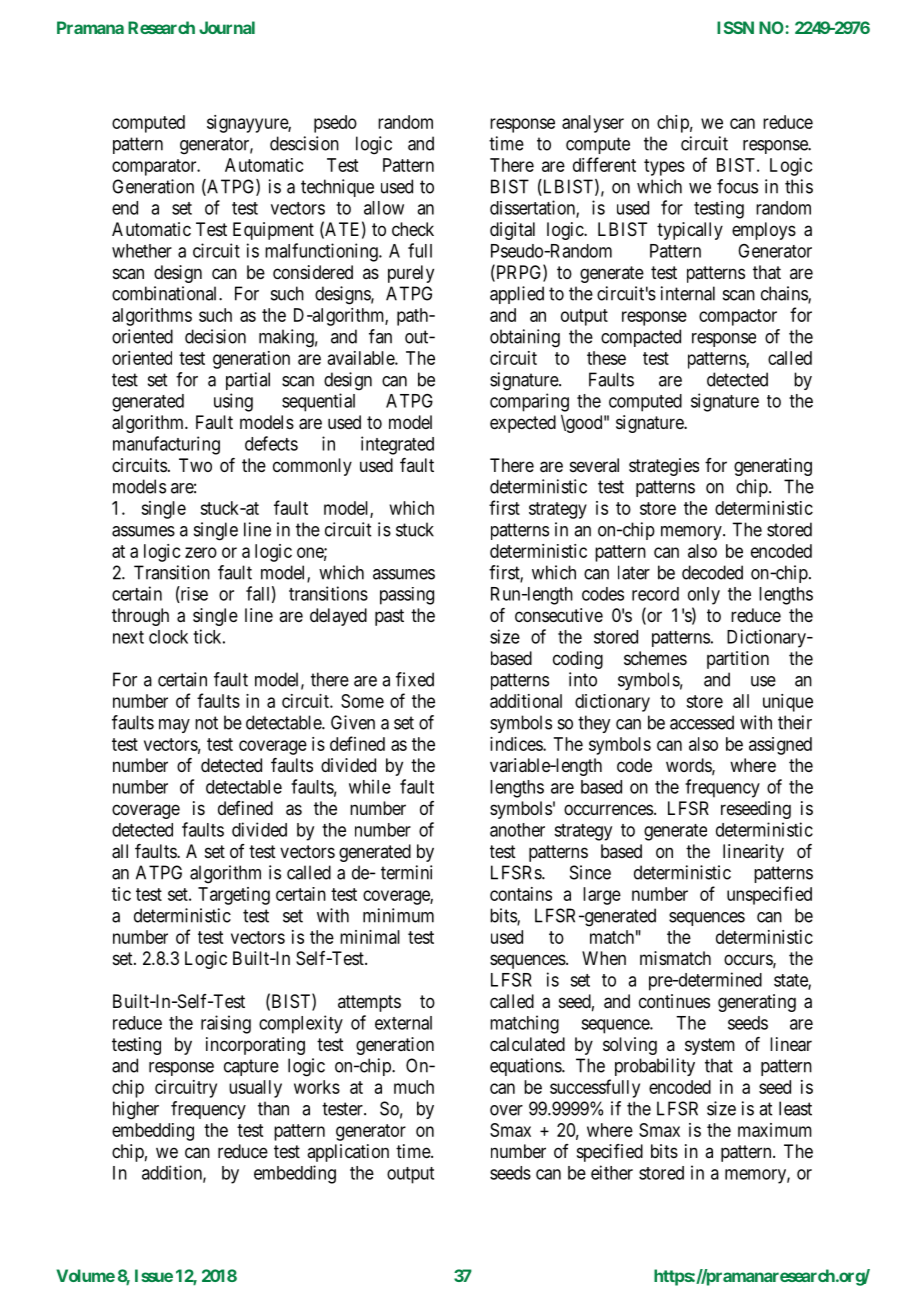 Image resolution: width=924 pixels, height=1308 pixels. I want to click on ISSN, so click(735, 27).
